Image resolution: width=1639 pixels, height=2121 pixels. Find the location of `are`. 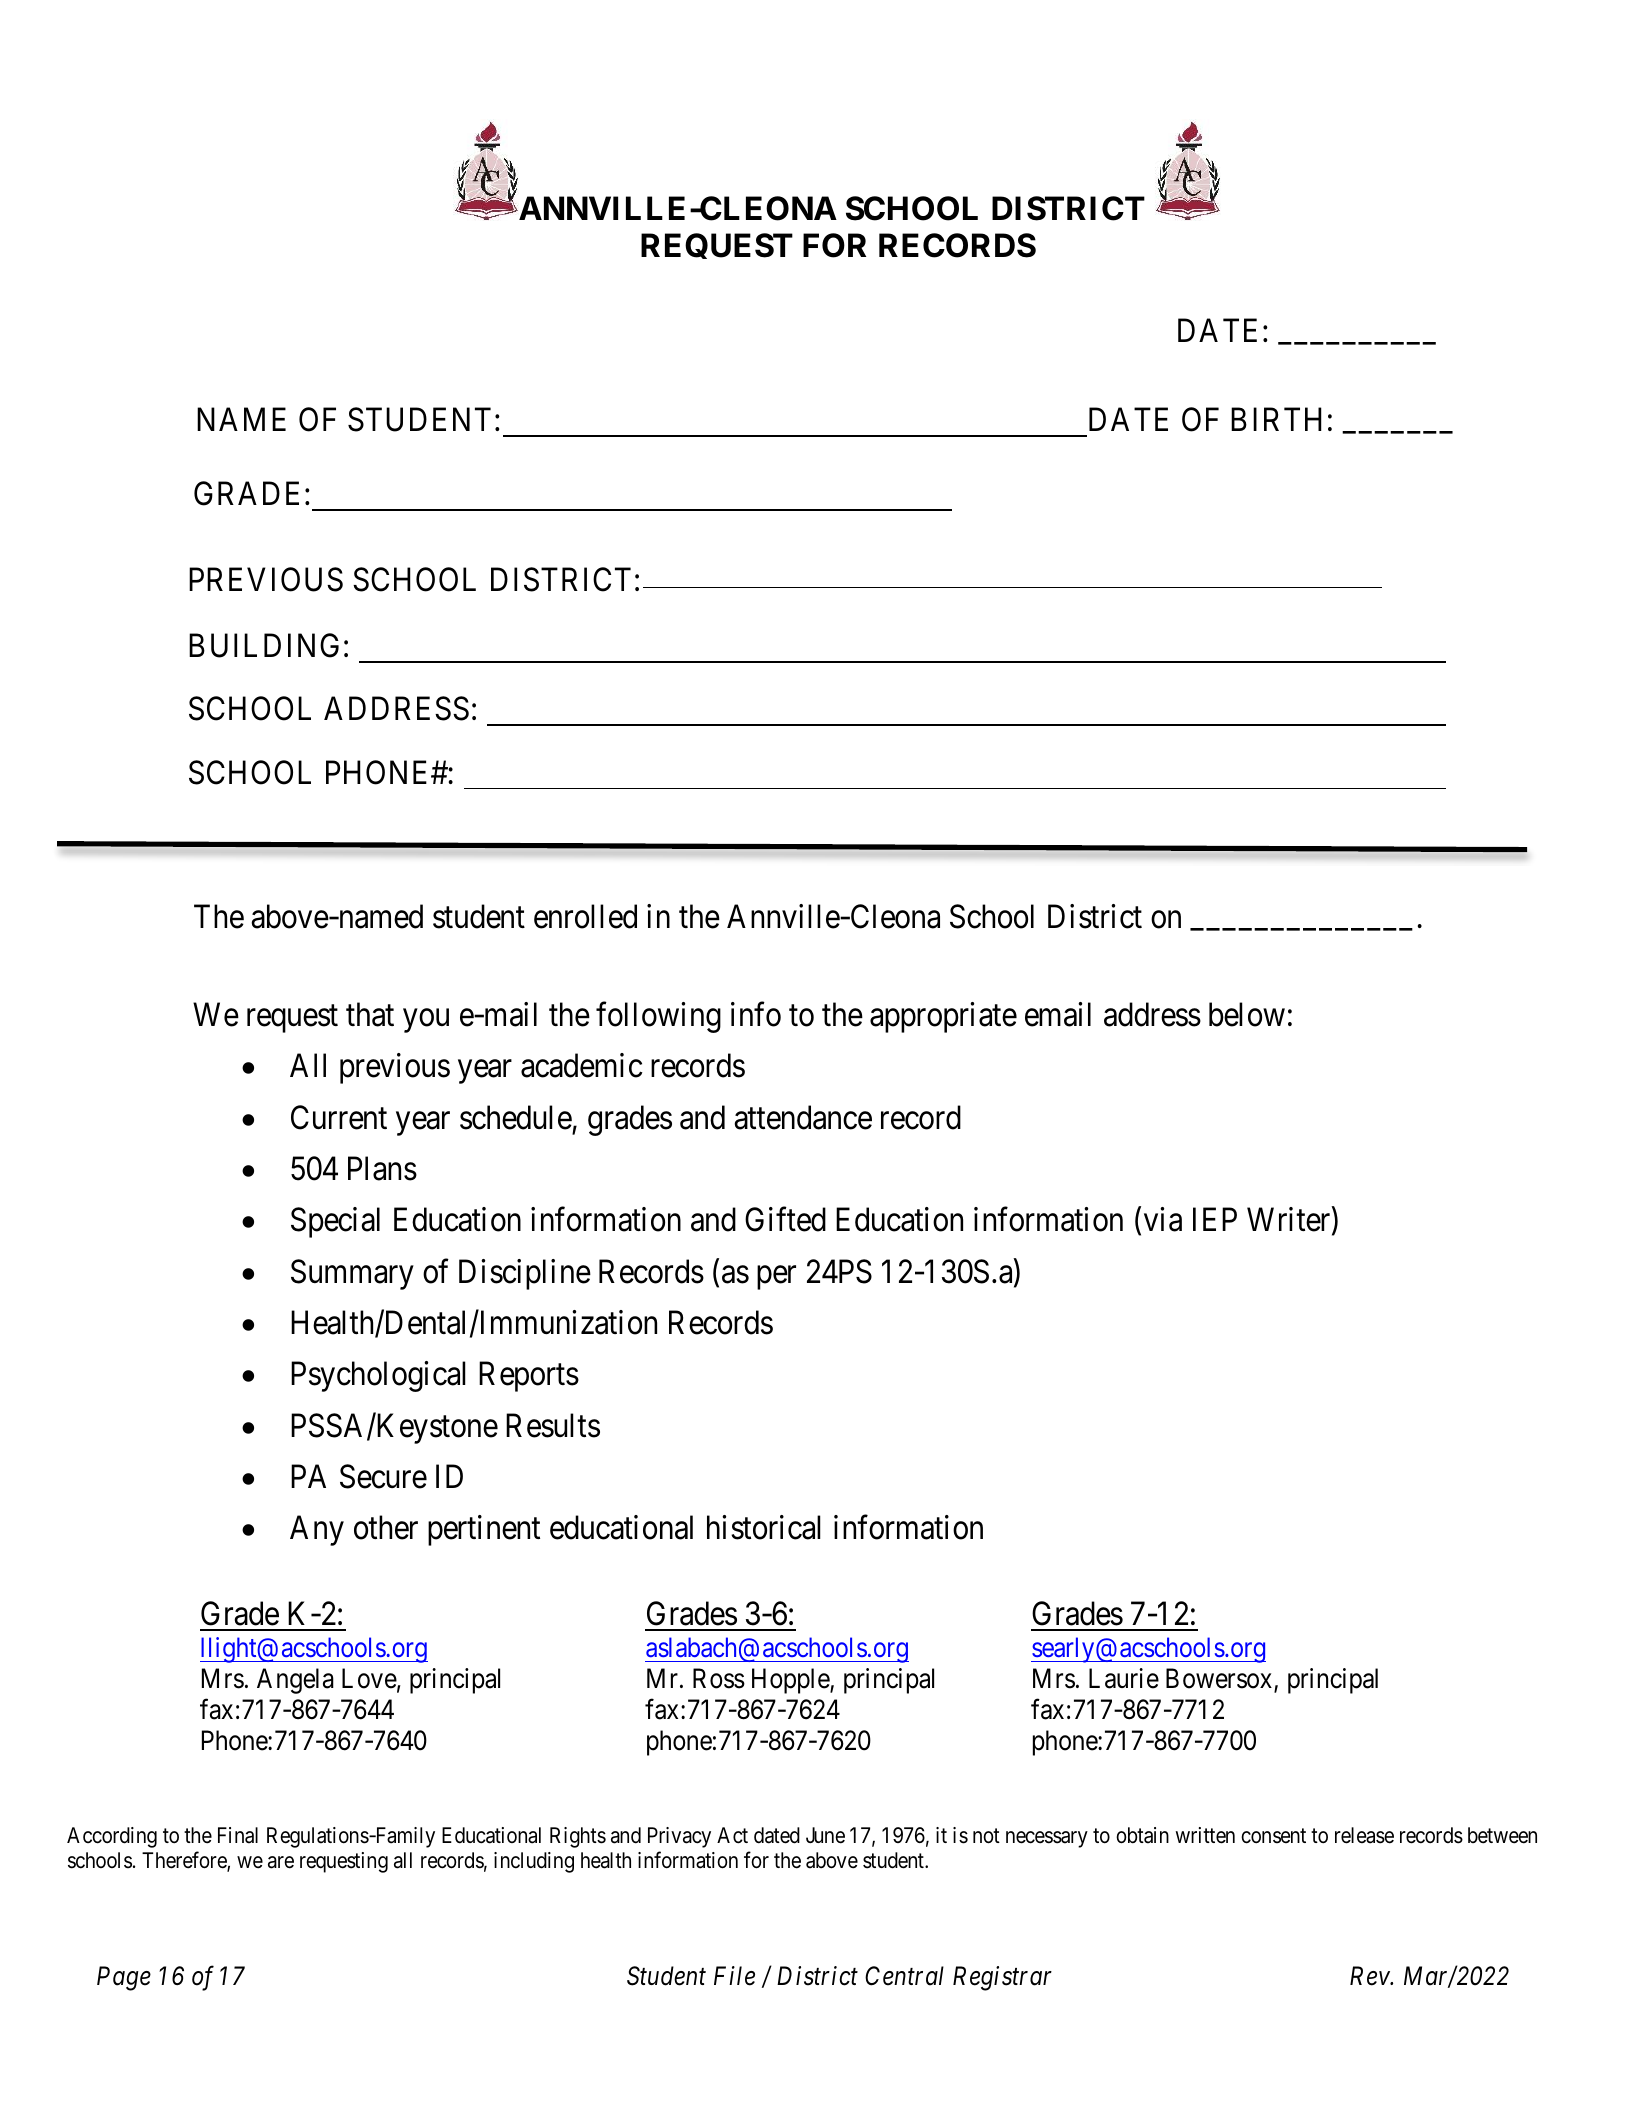

are is located at coordinates (281, 1862).
